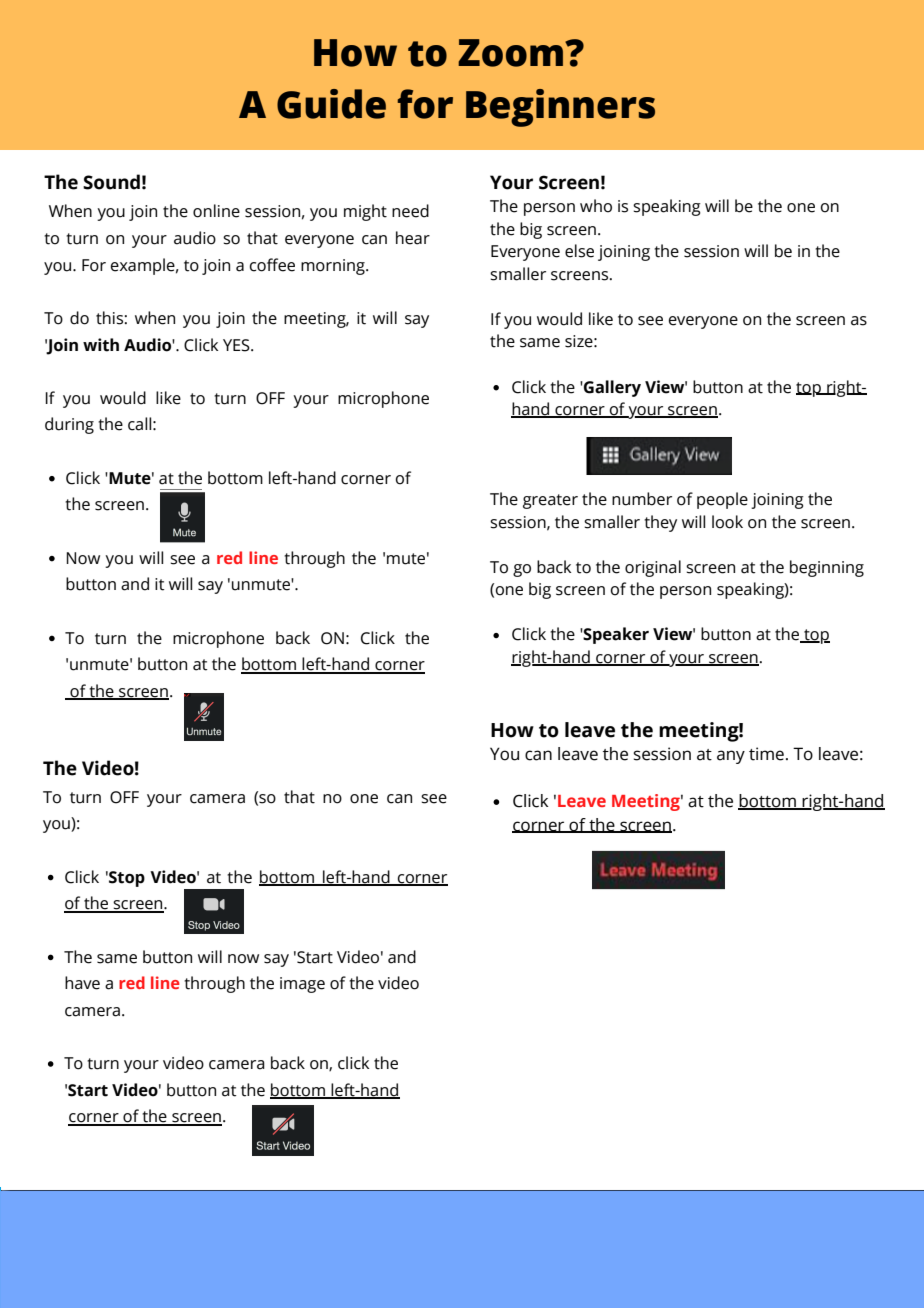  Describe the element at coordinates (69, 425) in the image. I see `during` at that location.
